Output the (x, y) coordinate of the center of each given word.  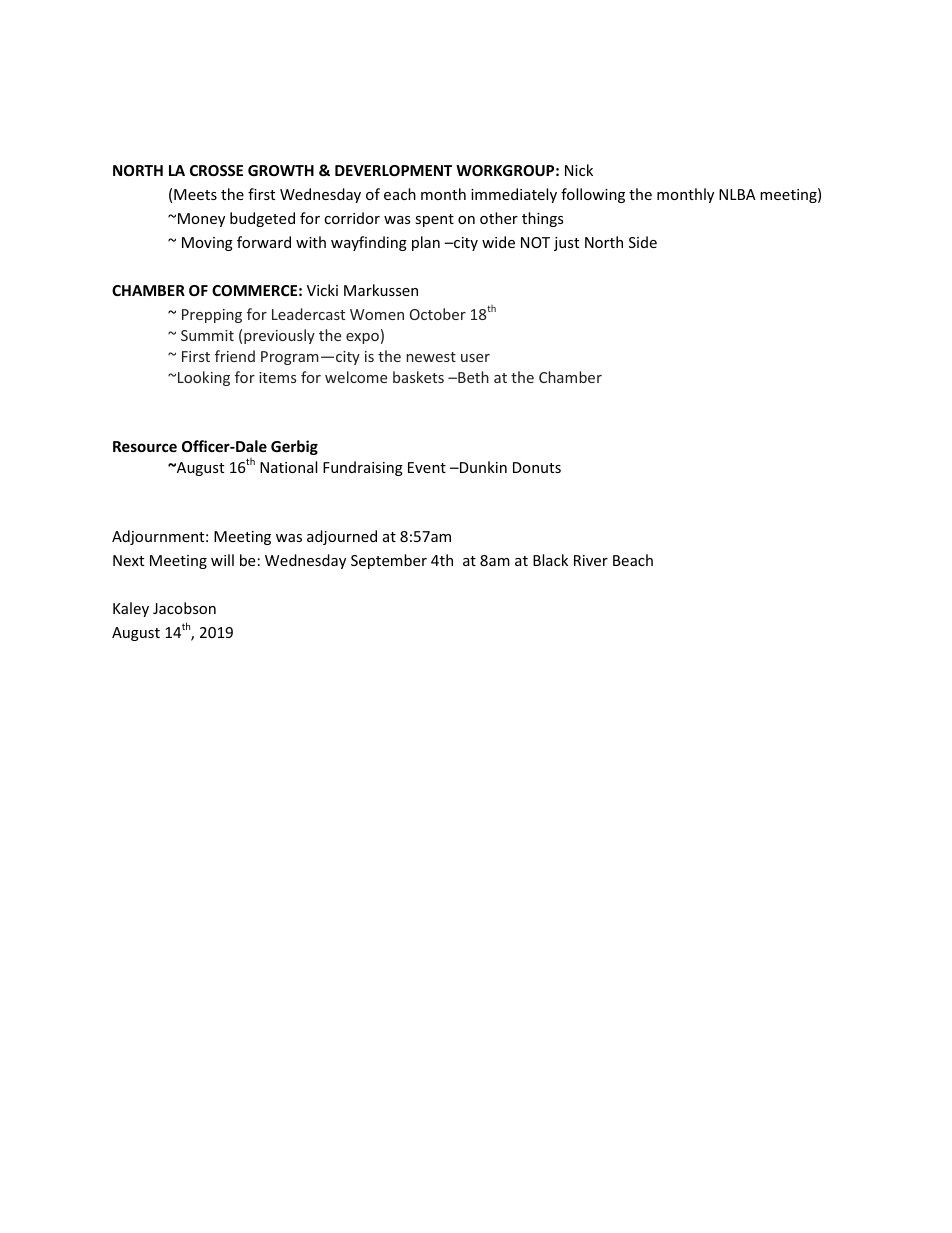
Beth (472, 377)
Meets (195, 194)
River (591, 560)
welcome (356, 377)
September (389, 561)
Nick (579, 170)
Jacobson (184, 608)
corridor (352, 218)
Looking (204, 378)
